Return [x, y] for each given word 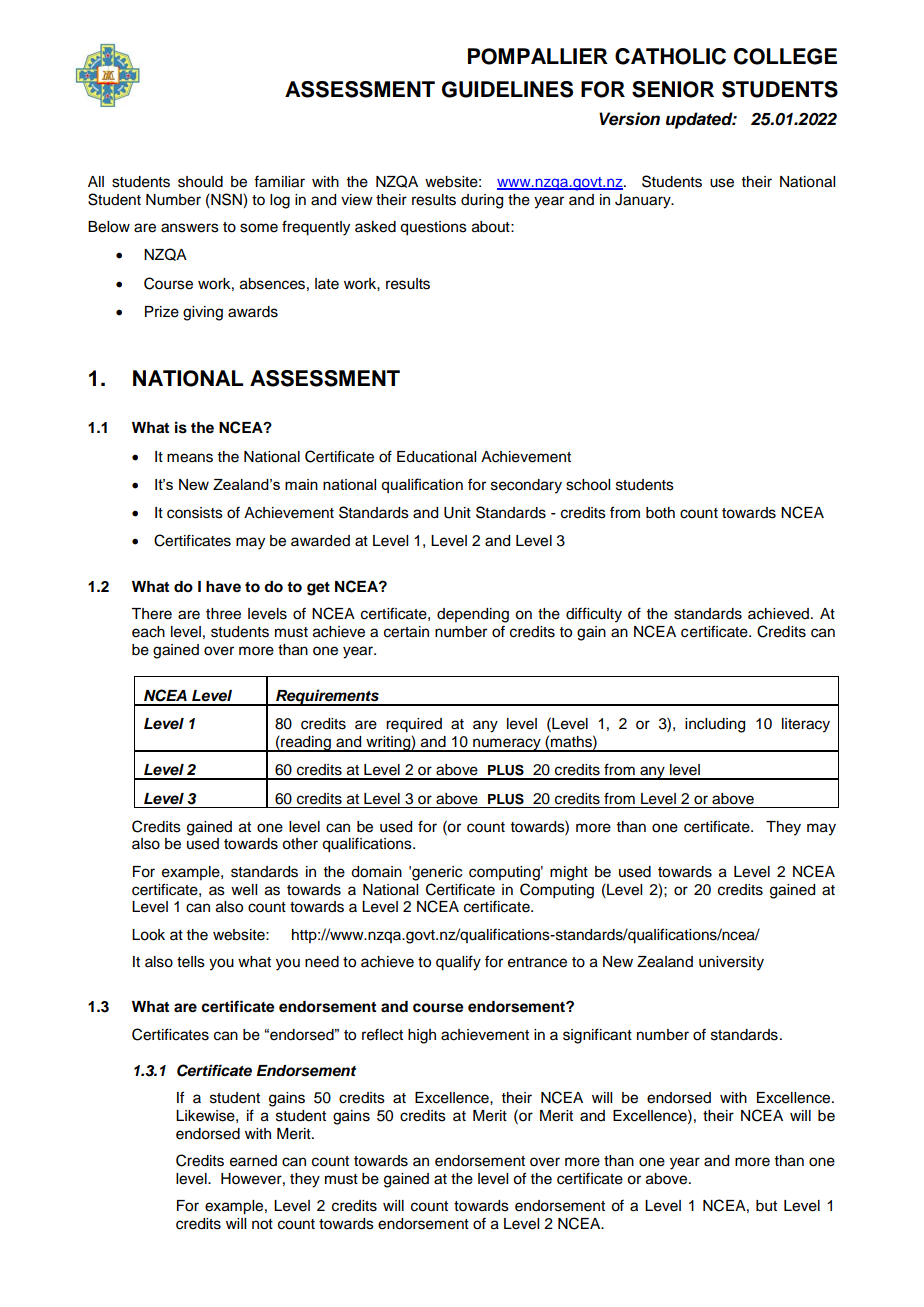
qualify [458, 963]
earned [253, 1161]
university [731, 963]
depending [473, 615]
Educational [436, 457]
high [422, 1036]
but [766, 1206]
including [715, 725]
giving [203, 313]
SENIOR [673, 89]
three [223, 614]
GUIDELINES [507, 89]
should [200, 182]
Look [148, 935]
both [660, 513]
